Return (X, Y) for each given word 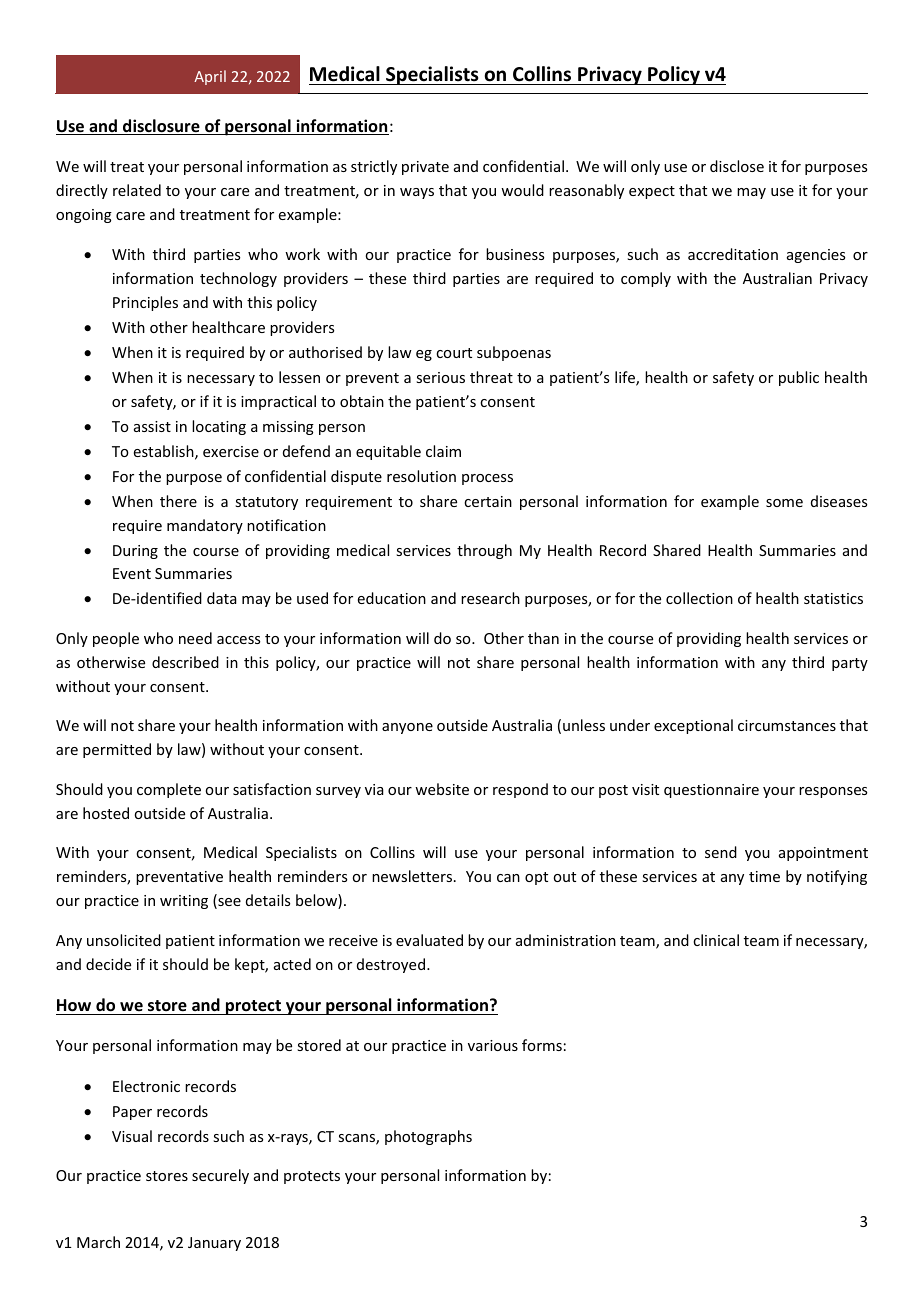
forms (542, 1045)
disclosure (161, 127)
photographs (428, 1137)
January (214, 1244)
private (425, 168)
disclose (737, 166)
